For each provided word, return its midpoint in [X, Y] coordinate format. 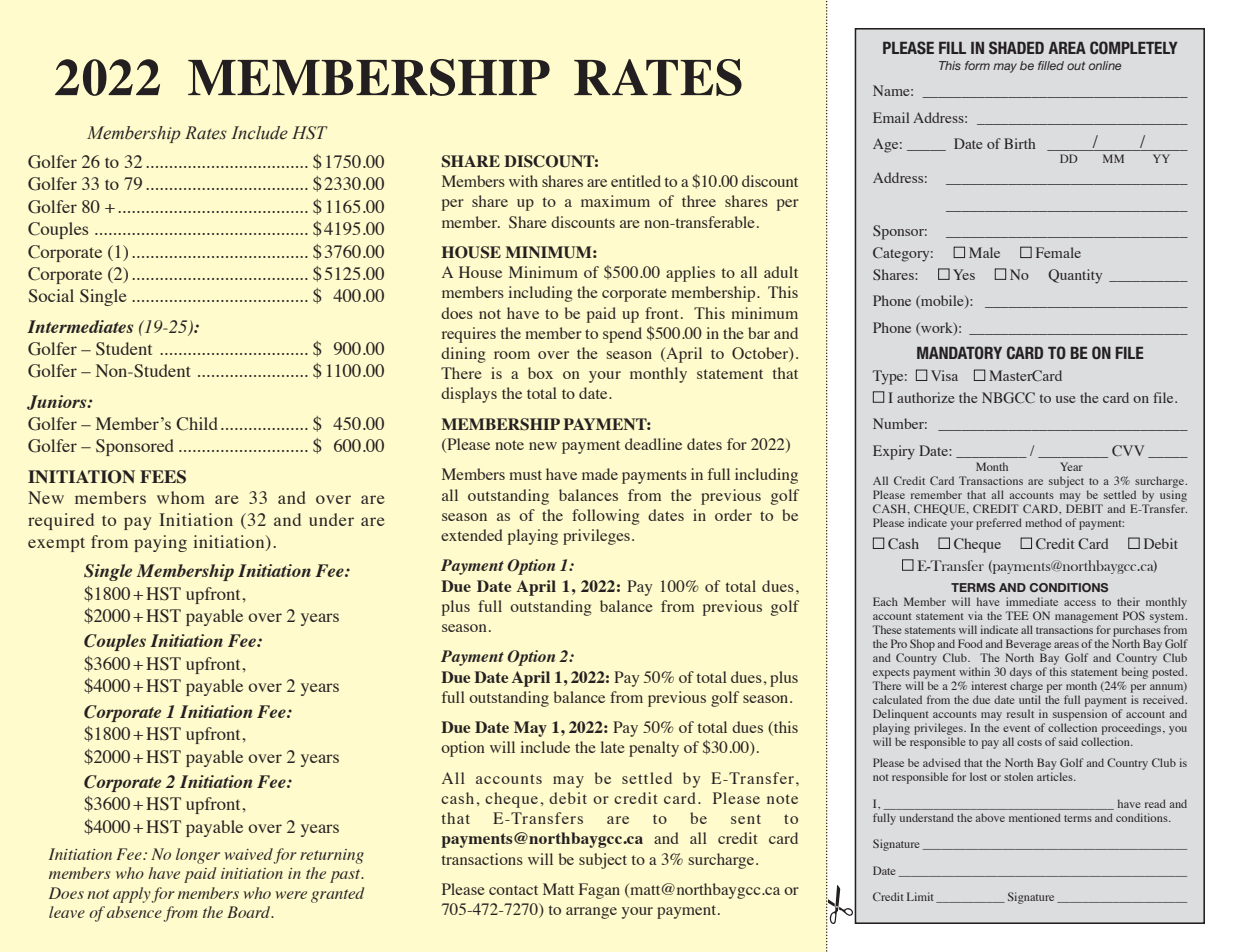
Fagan [599, 891]
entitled [636, 181]
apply [132, 895]
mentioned [1035, 817]
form [977, 65]
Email [891, 117]
